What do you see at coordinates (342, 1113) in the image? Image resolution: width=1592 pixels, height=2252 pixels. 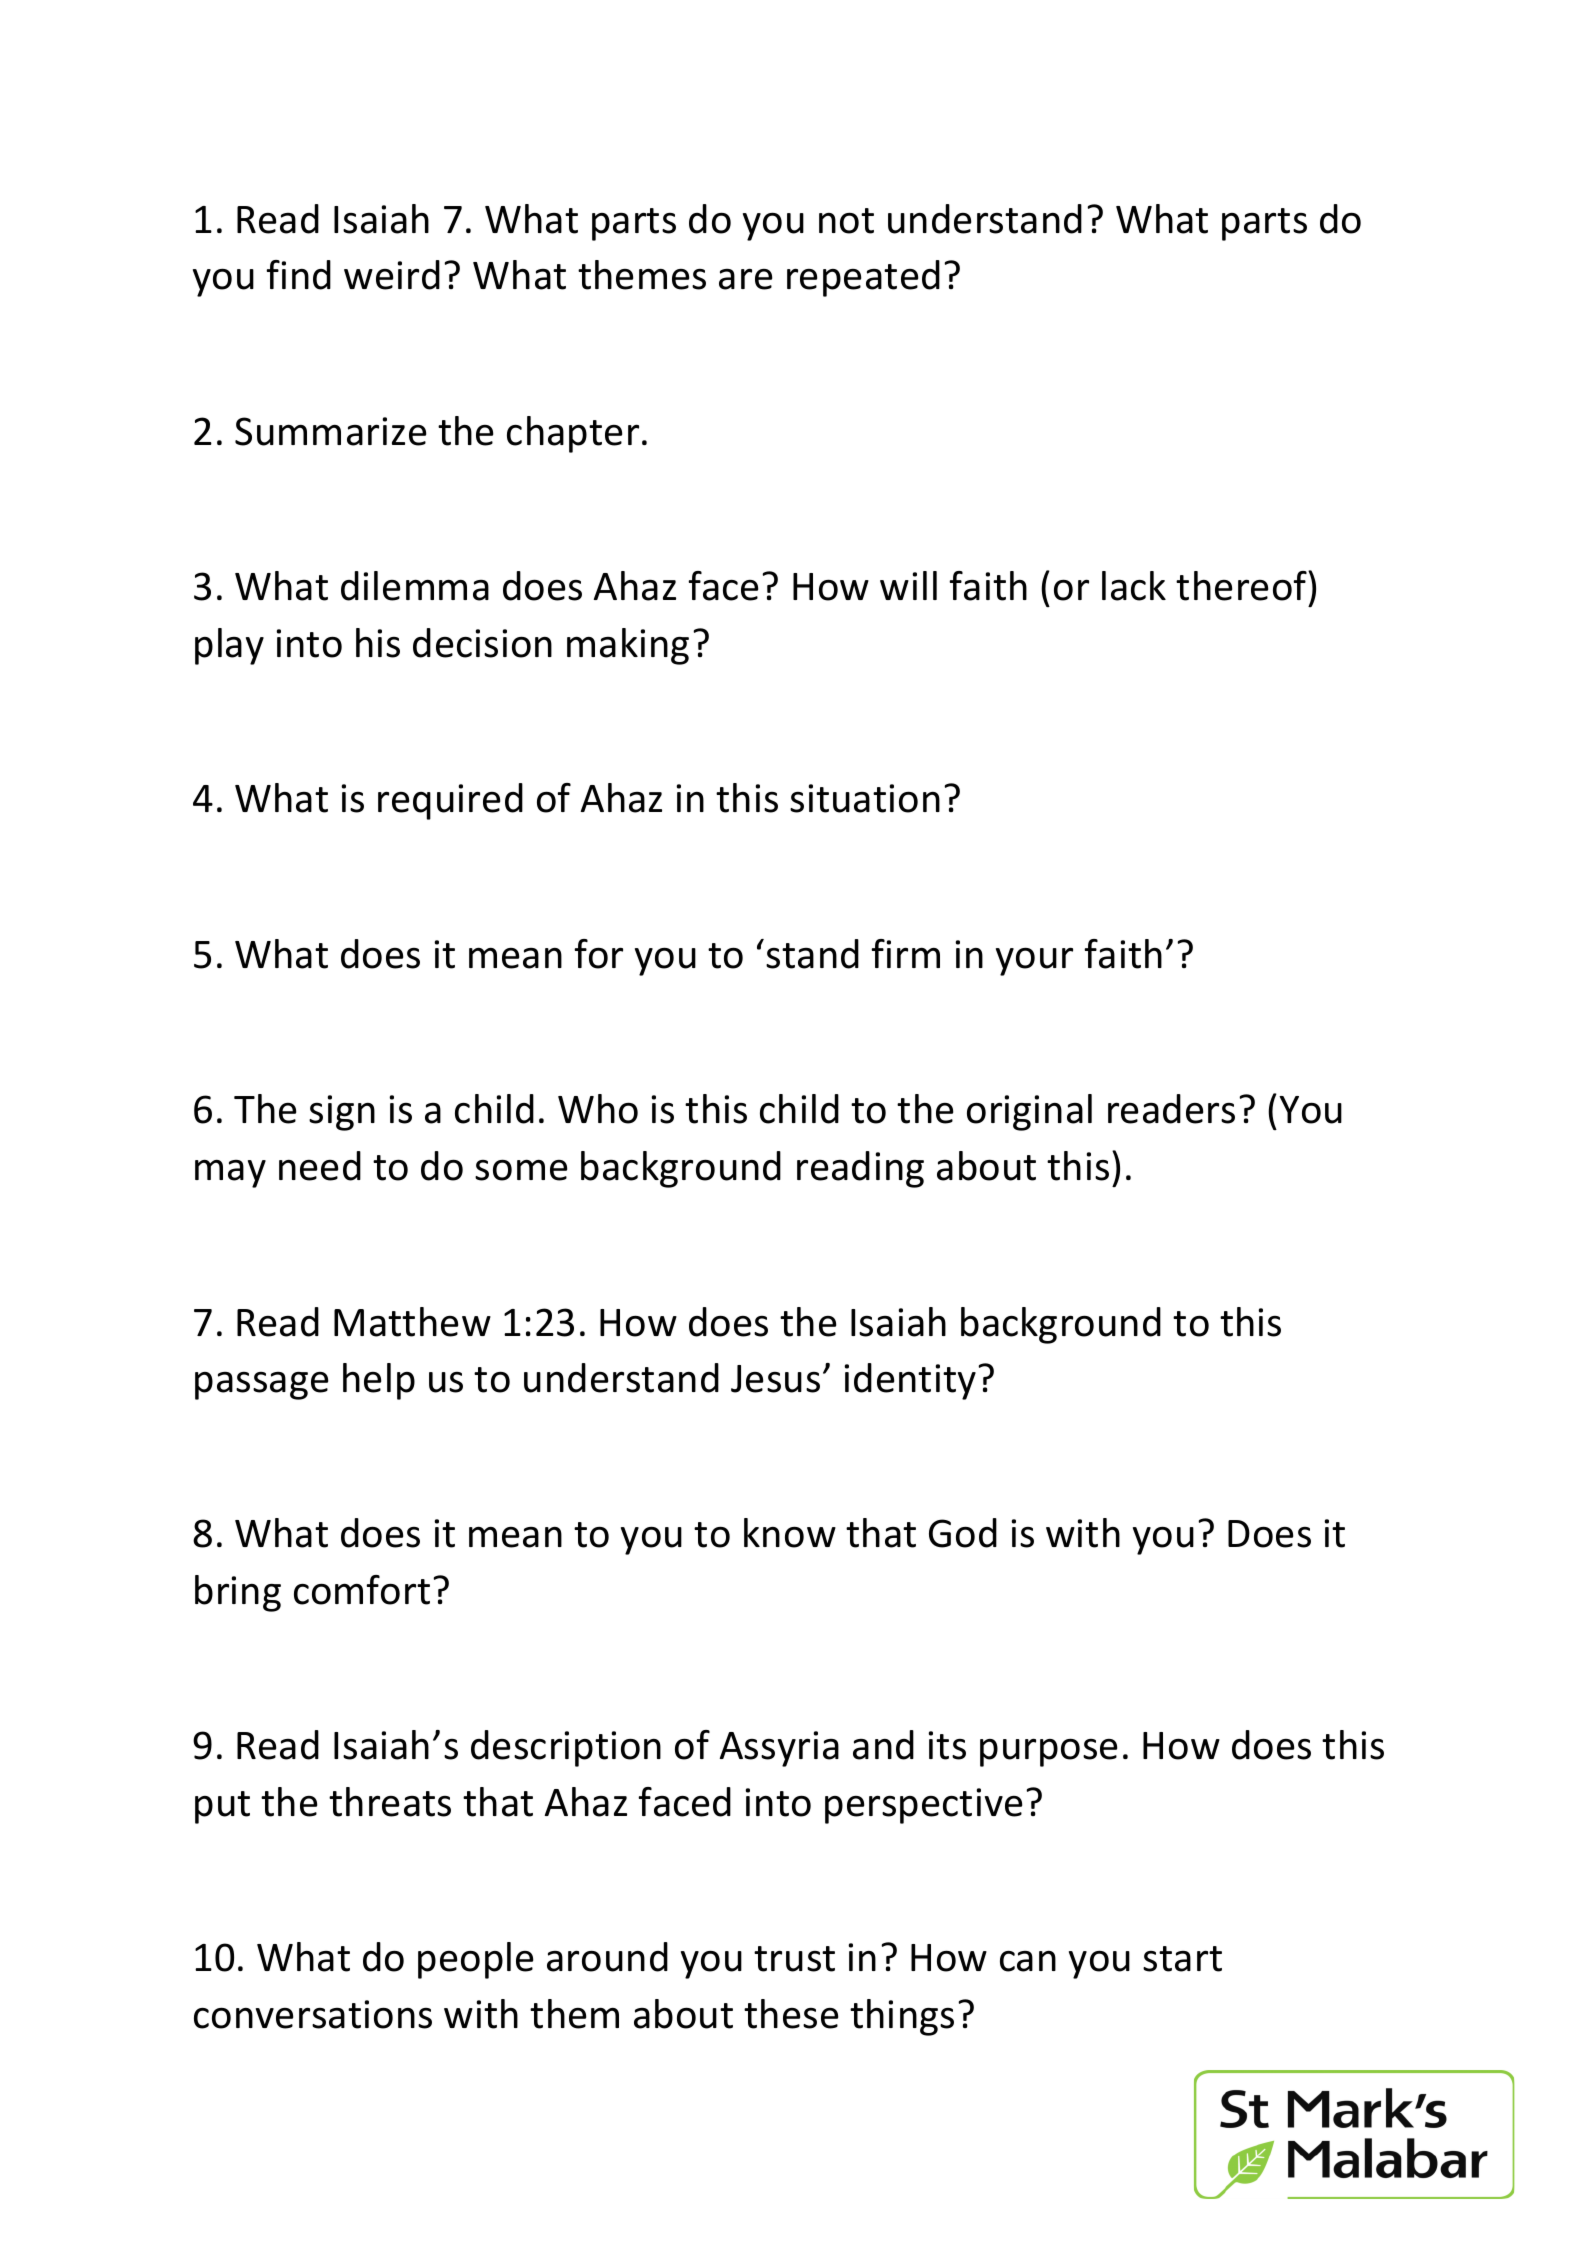 I see `sign` at bounding box center [342, 1113].
